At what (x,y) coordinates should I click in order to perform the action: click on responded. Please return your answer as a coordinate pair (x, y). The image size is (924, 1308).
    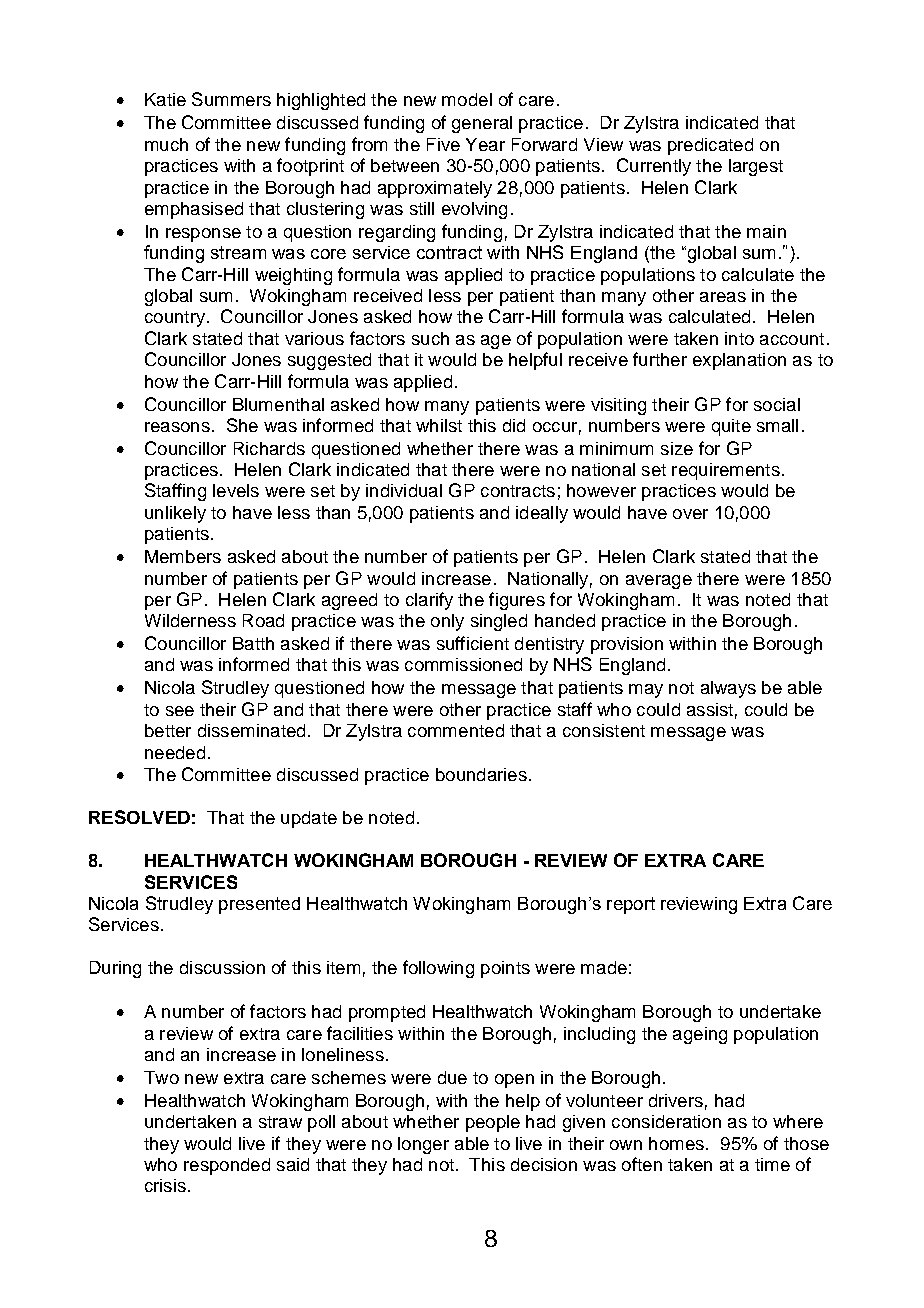
    Looking at the image, I should click on (227, 1166).
